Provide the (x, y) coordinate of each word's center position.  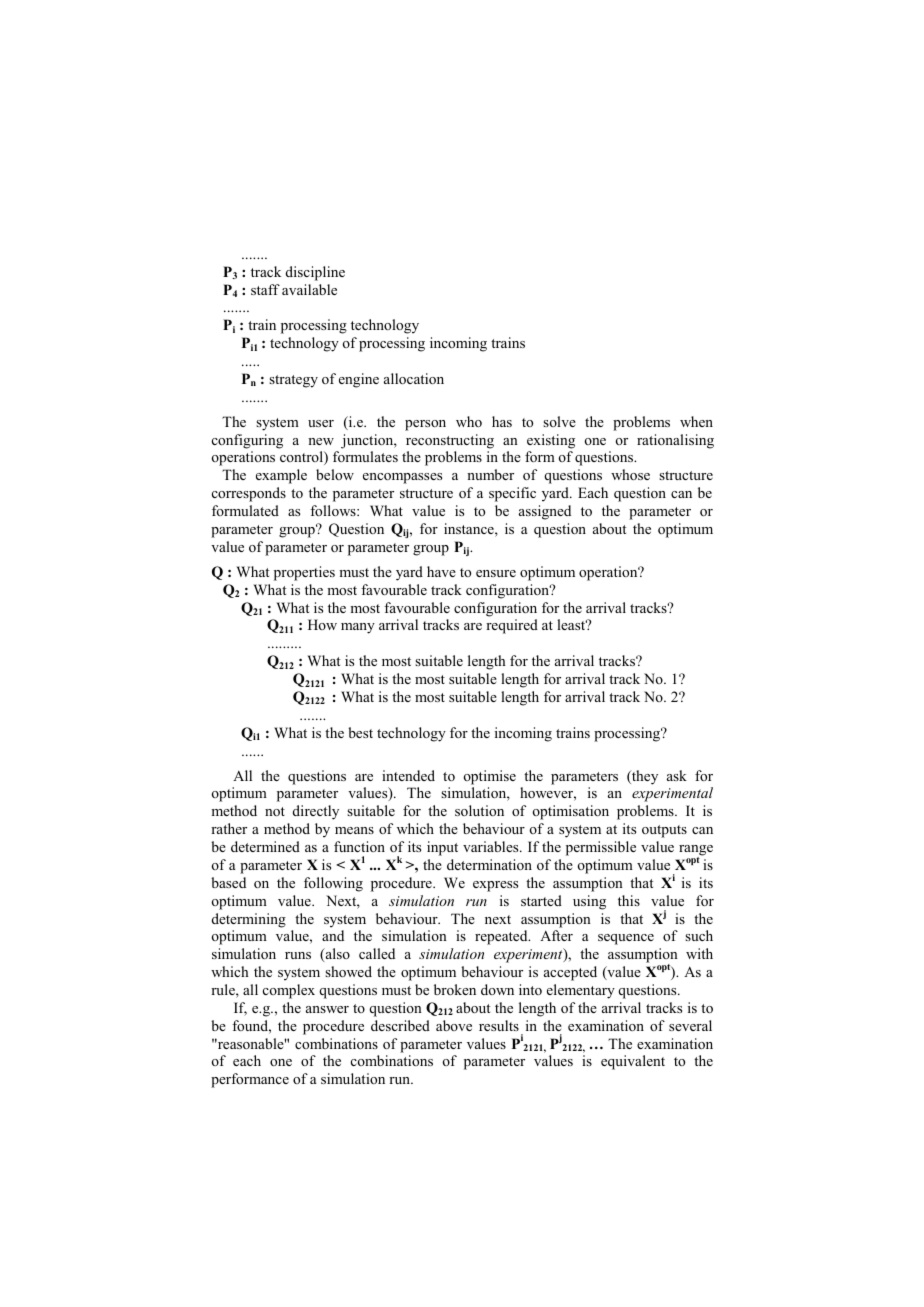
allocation (414, 378)
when (696, 421)
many (358, 628)
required (512, 626)
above (454, 1025)
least (572, 624)
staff (265, 289)
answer (327, 1009)
